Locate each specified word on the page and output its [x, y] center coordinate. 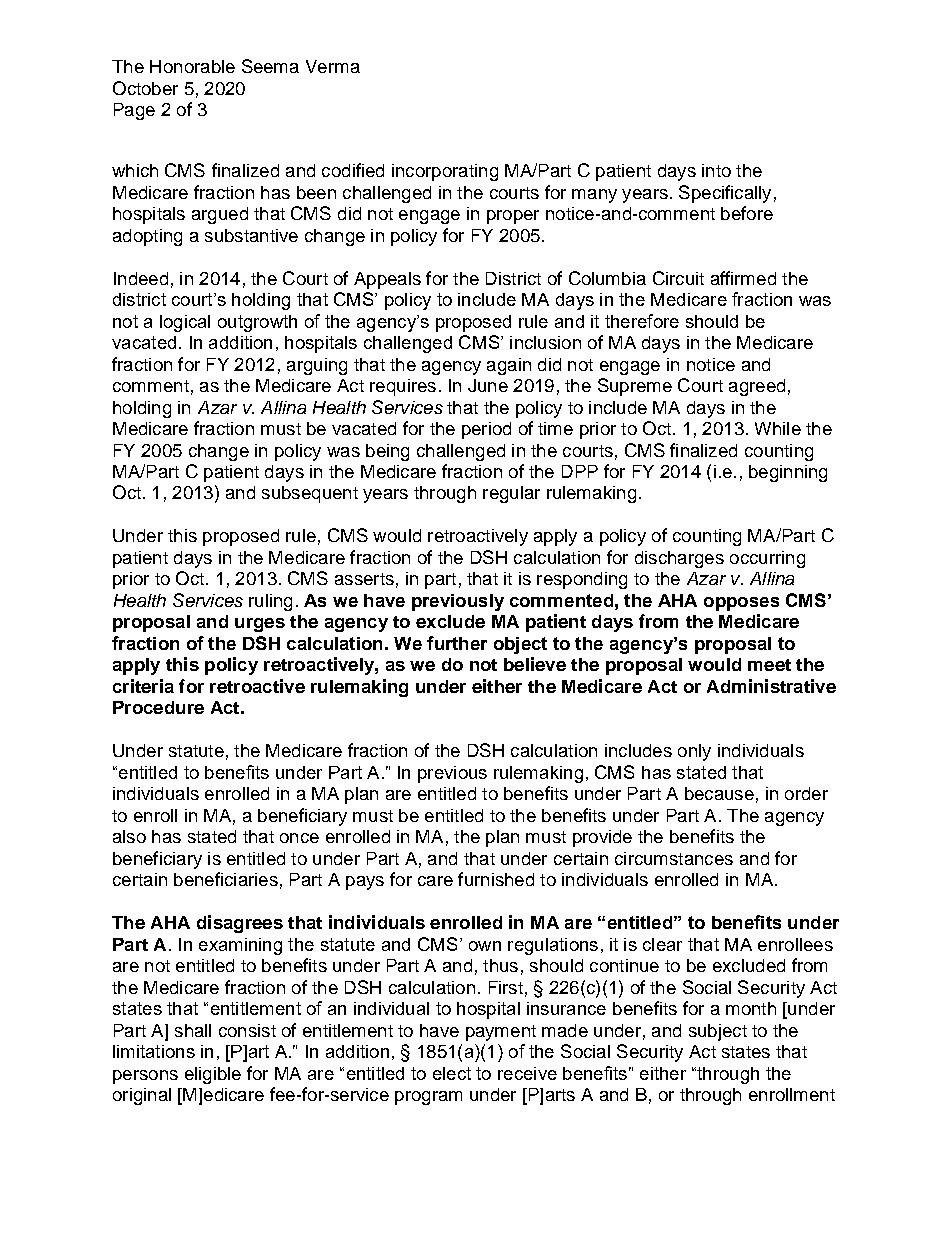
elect [452, 1073]
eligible [213, 1075]
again [509, 366]
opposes [741, 604]
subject [718, 1032]
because [719, 793]
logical [185, 323]
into [716, 170]
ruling [270, 602]
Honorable [192, 66]
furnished [496, 879]
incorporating [445, 172]
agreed [757, 387]
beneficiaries [226, 879]
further [457, 643]
